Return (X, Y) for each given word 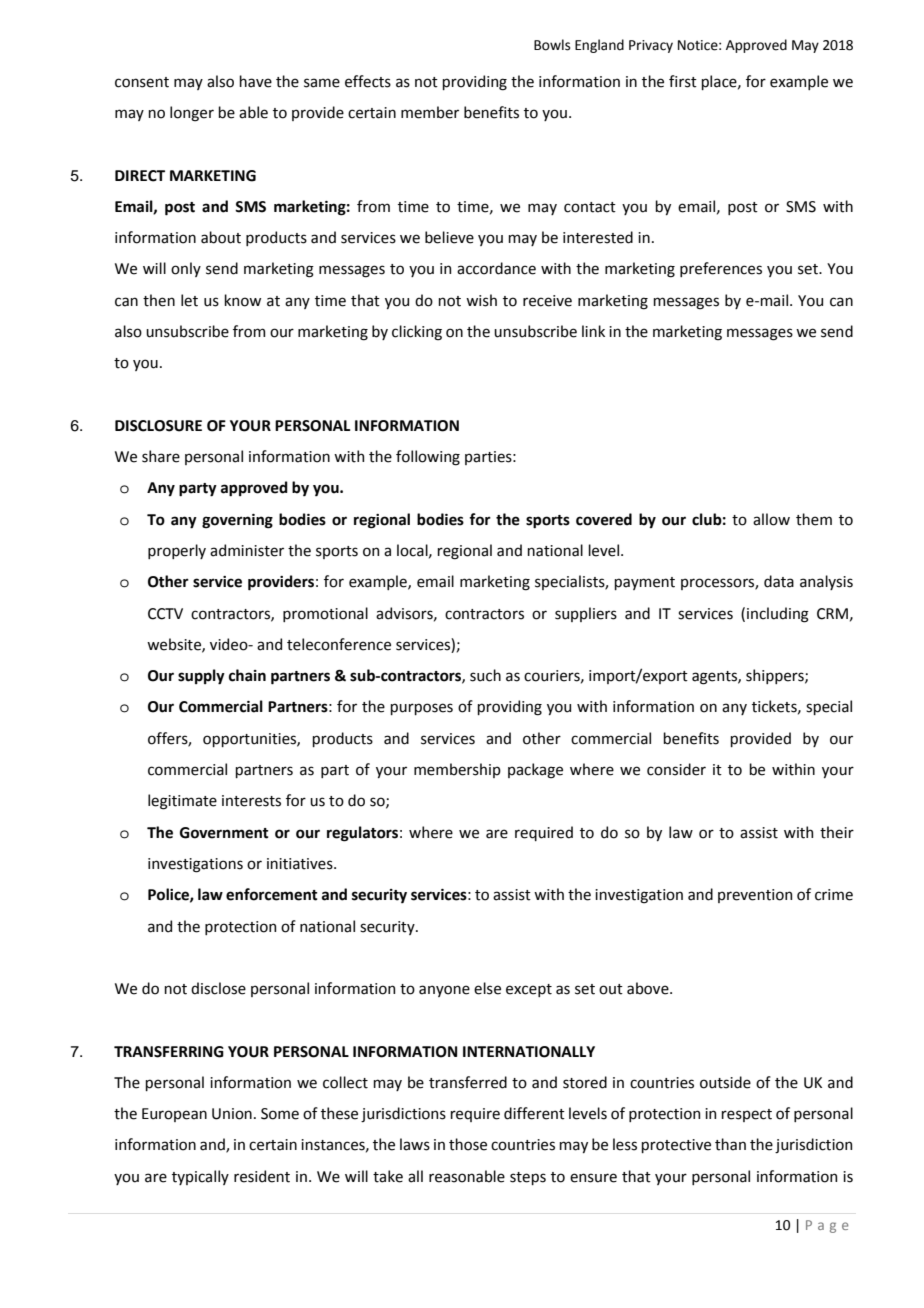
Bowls (552, 45)
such (485, 675)
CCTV (165, 614)
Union (232, 1114)
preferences (721, 269)
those (468, 1144)
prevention (755, 896)
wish (481, 300)
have (255, 81)
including (778, 615)
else (487, 988)
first (683, 81)
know (242, 300)
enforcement (271, 894)
